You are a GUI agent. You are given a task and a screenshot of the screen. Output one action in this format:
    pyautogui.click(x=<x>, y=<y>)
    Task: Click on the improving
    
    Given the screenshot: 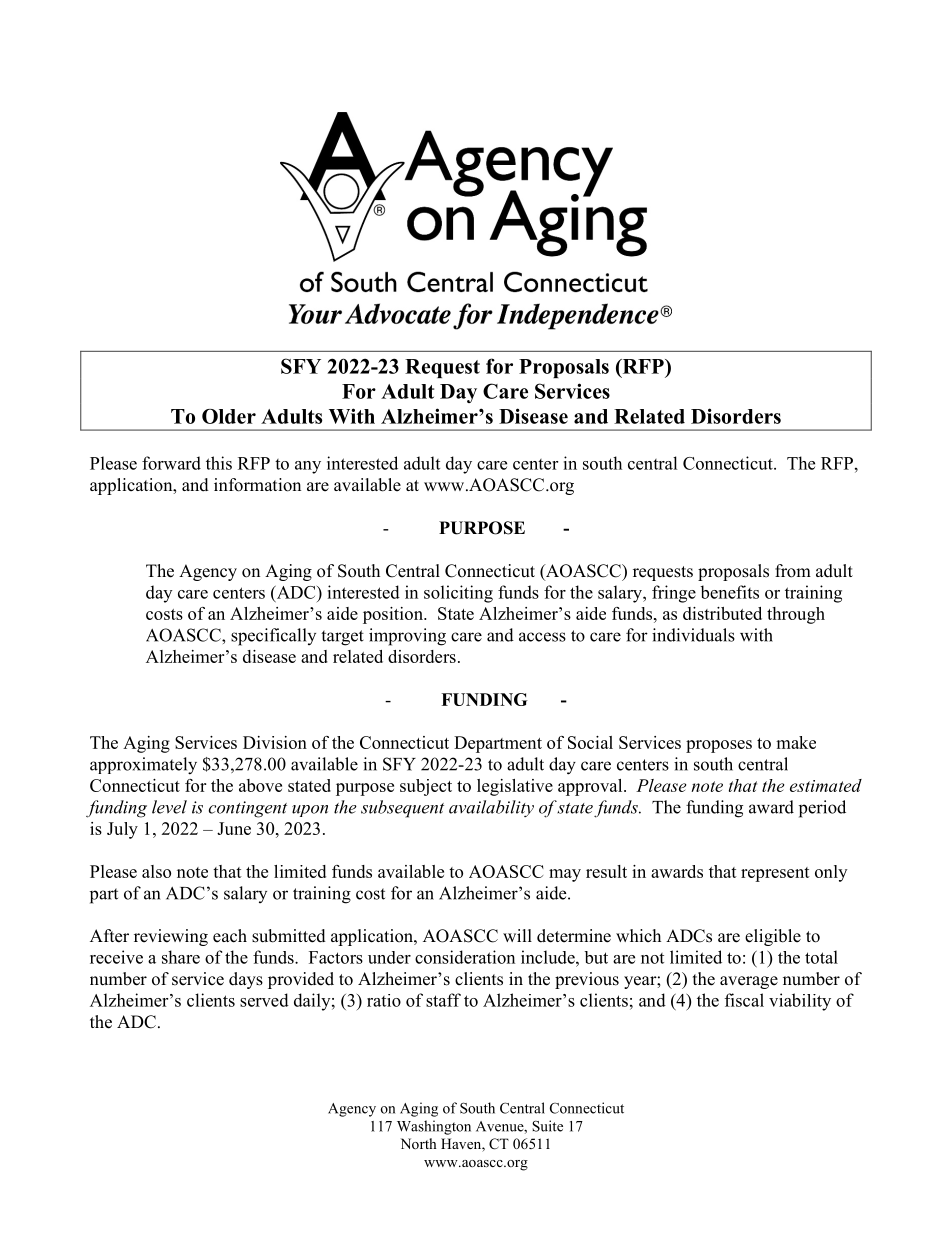 What is the action you would take?
    pyautogui.click(x=407, y=637)
